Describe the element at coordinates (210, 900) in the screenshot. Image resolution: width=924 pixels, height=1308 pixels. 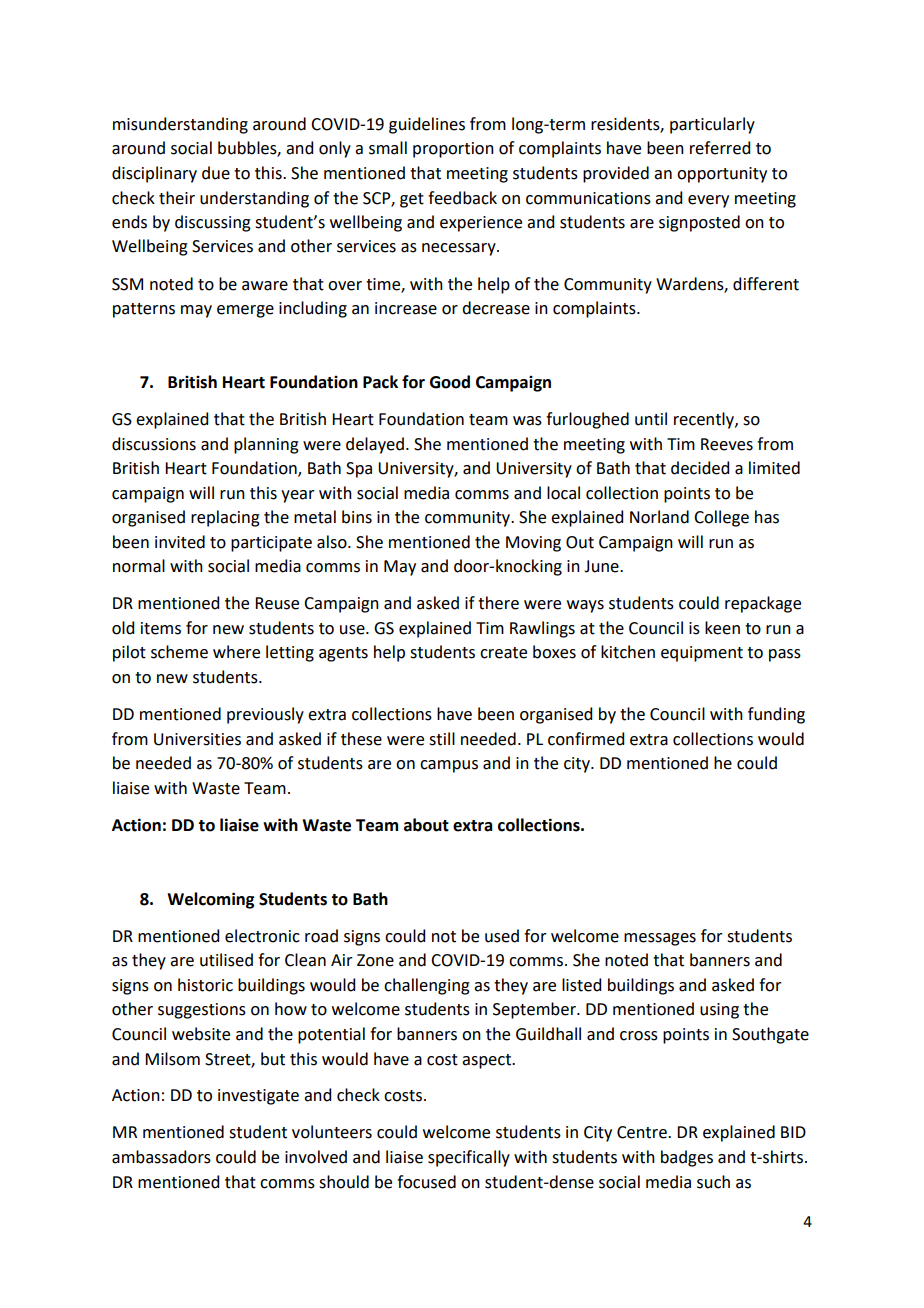
I see `Welcoming` at that location.
